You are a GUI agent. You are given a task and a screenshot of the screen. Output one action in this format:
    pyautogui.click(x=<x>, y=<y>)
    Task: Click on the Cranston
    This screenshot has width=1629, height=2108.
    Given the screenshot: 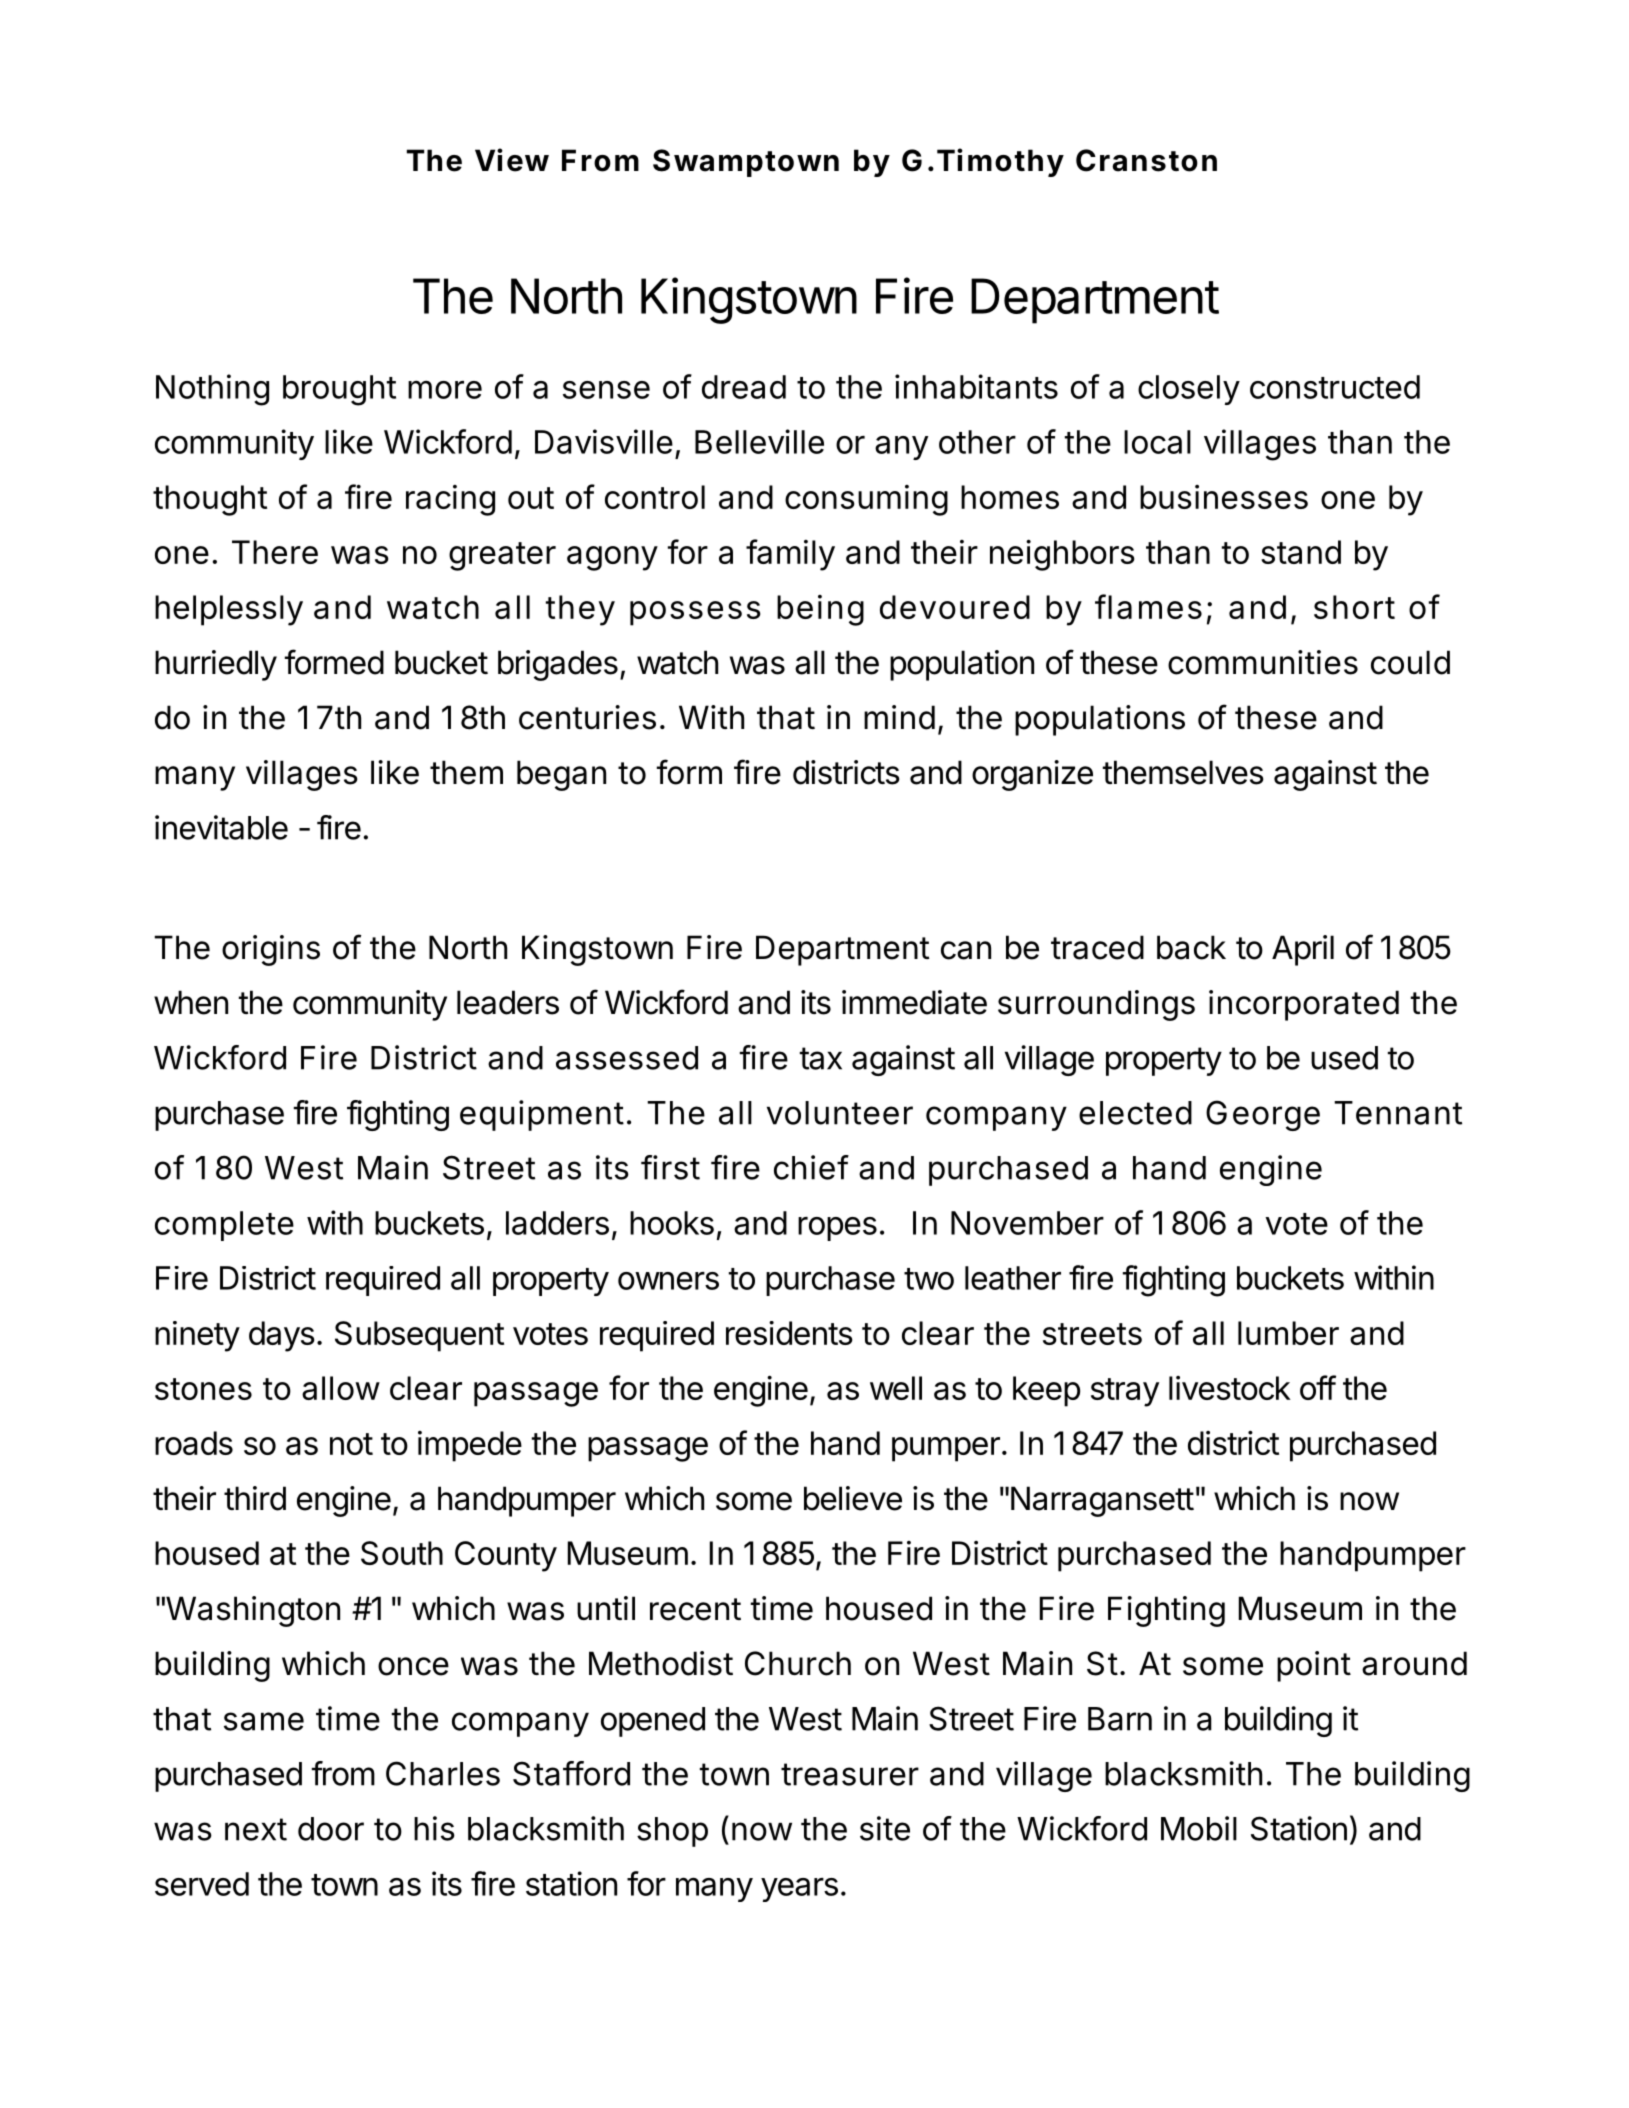 What is the action you would take?
    pyautogui.click(x=1146, y=160)
